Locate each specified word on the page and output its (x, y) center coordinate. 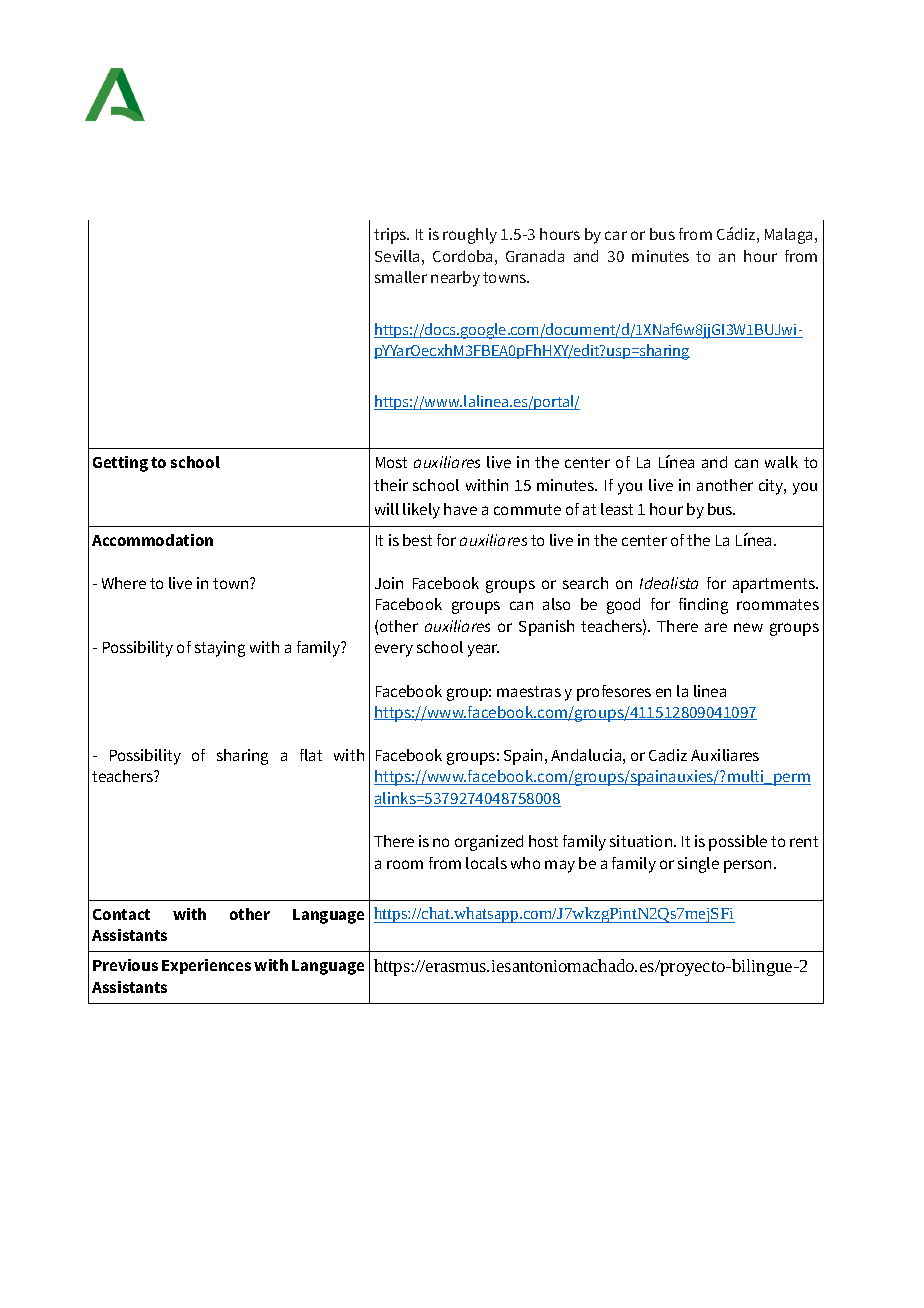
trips (391, 236)
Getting (120, 464)
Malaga (790, 236)
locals (486, 863)
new (748, 627)
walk (781, 462)
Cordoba (462, 256)
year (483, 650)
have (460, 509)
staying (220, 649)
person (747, 866)
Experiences (206, 966)
